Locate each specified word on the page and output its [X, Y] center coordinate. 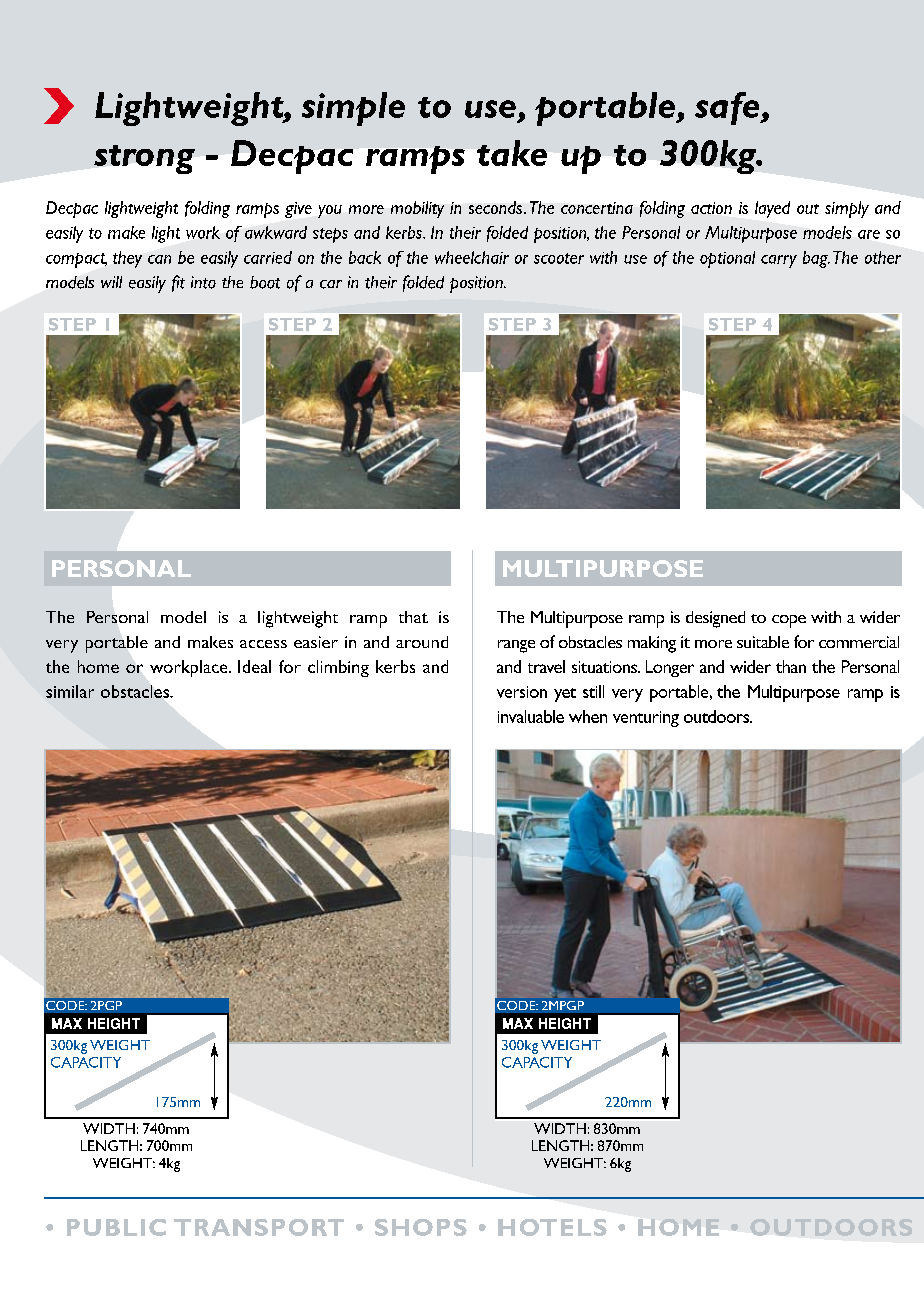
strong [144, 159]
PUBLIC [116, 1227]
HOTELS [552, 1227]
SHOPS [421, 1227]
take [512, 153]
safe [729, 108]
